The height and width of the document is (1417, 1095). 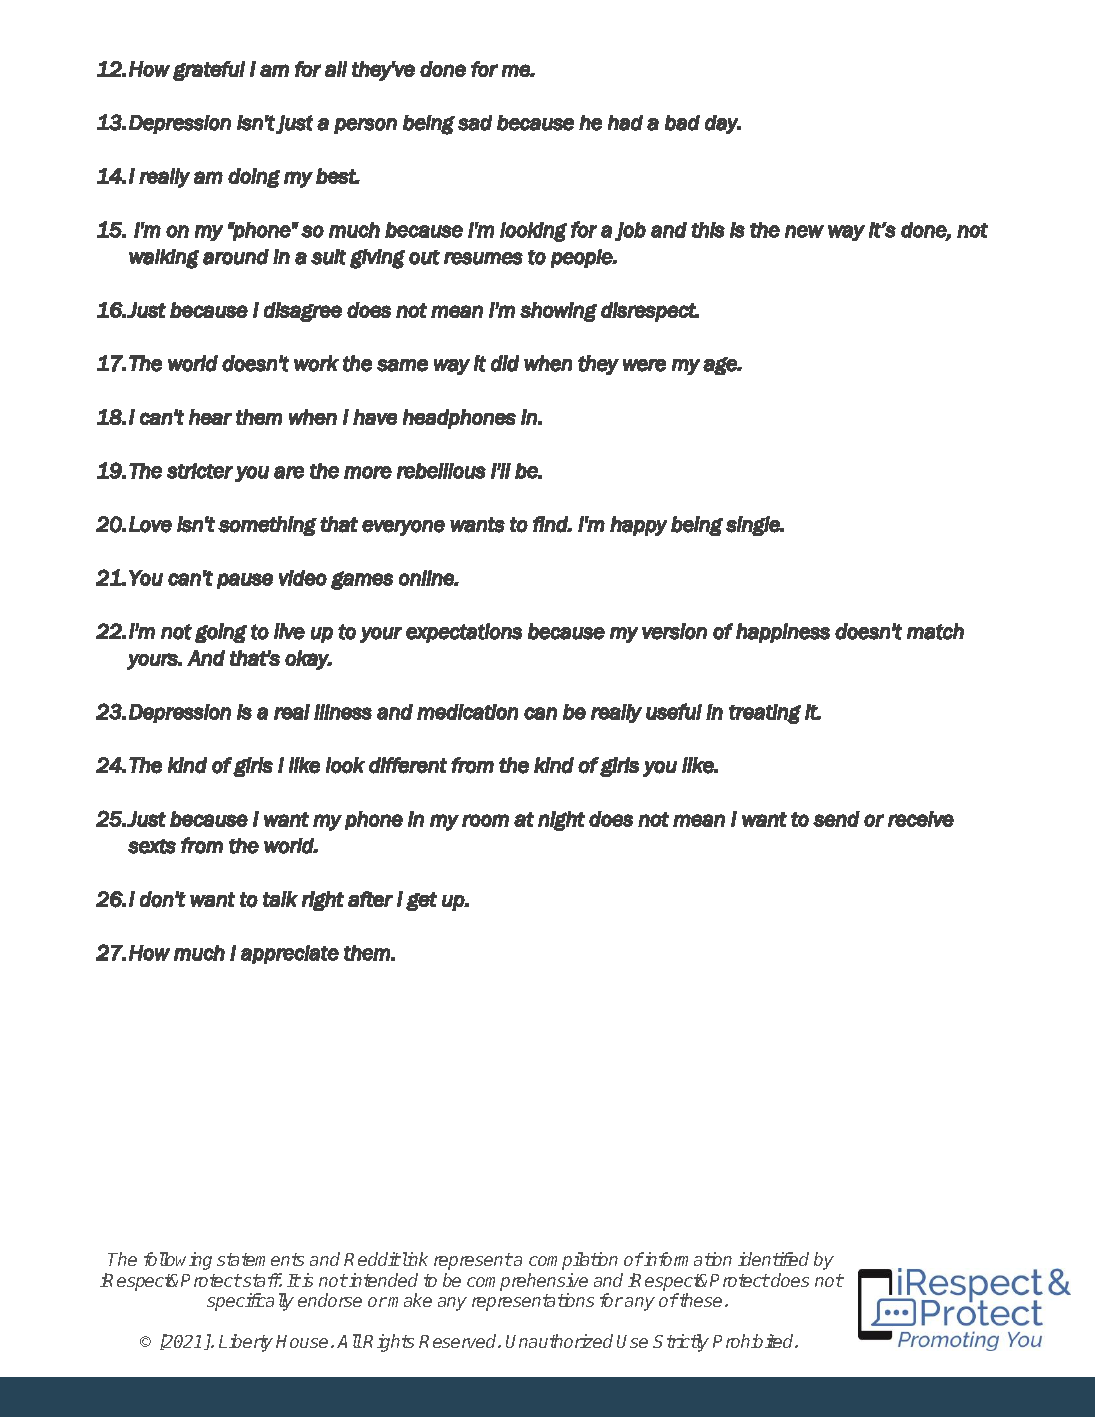 I want to click on did, so click(x=505, y=363).
